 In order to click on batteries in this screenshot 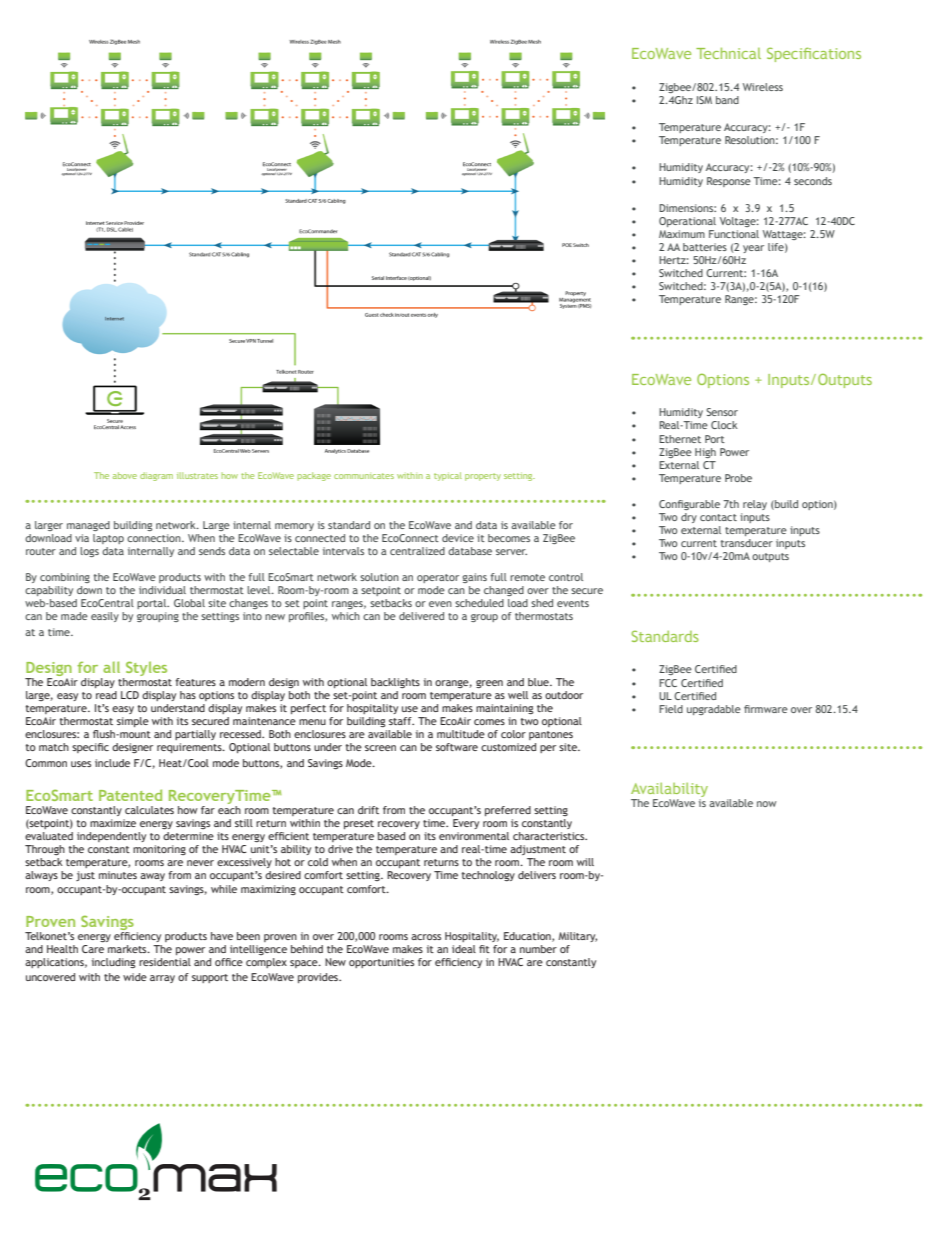, I will do `click(705, 247)`.
